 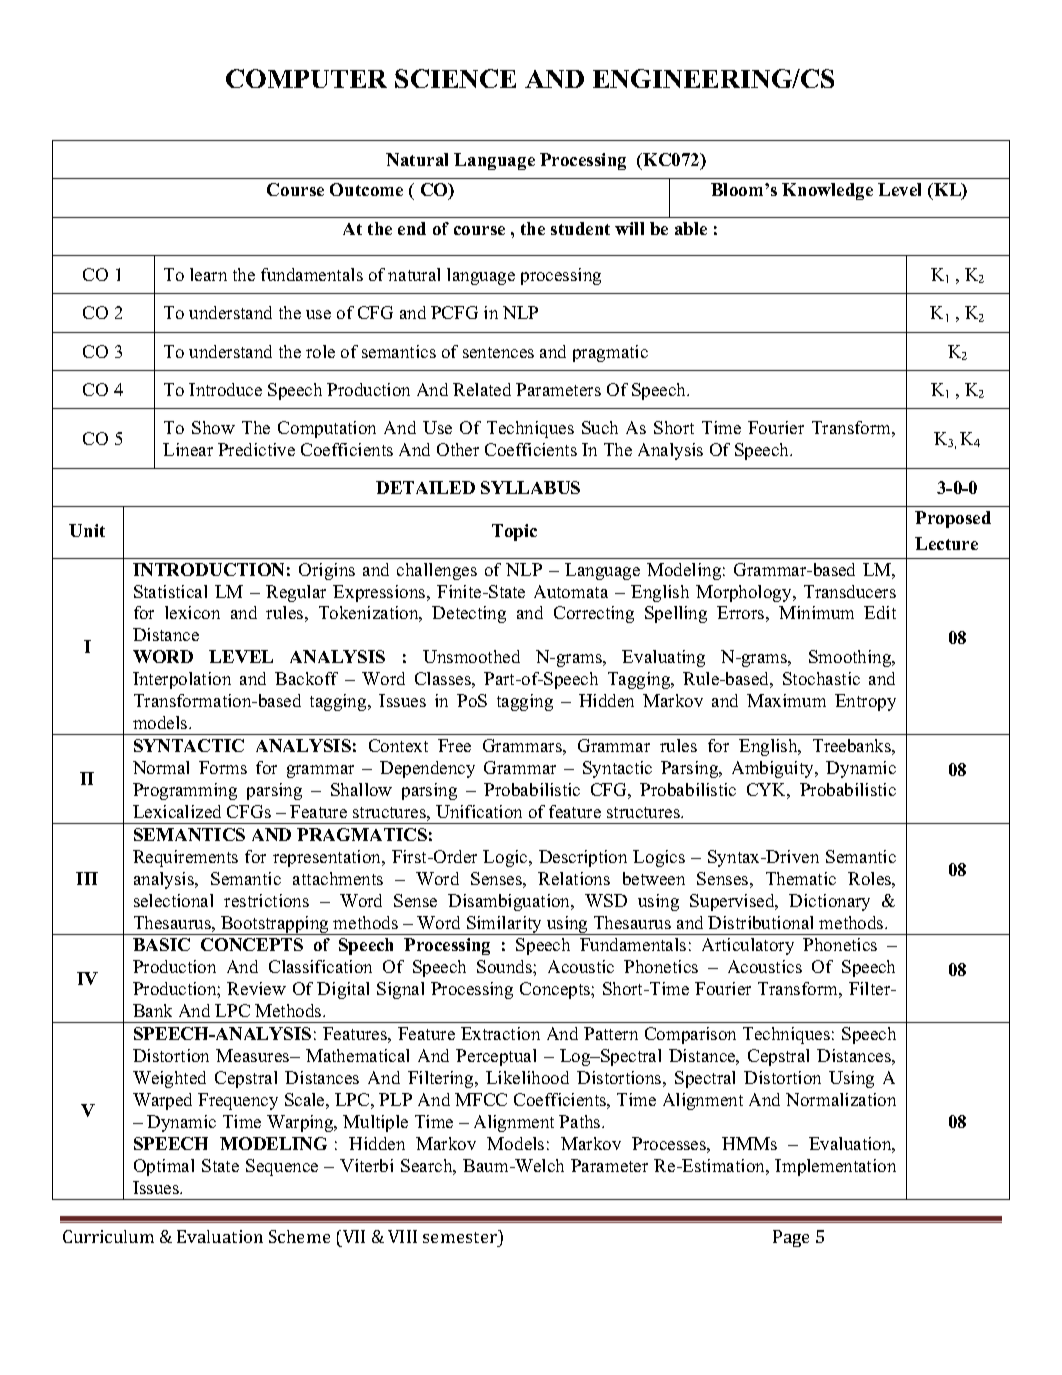 I want to click on Interpolation, so click(x=182, y=680).
